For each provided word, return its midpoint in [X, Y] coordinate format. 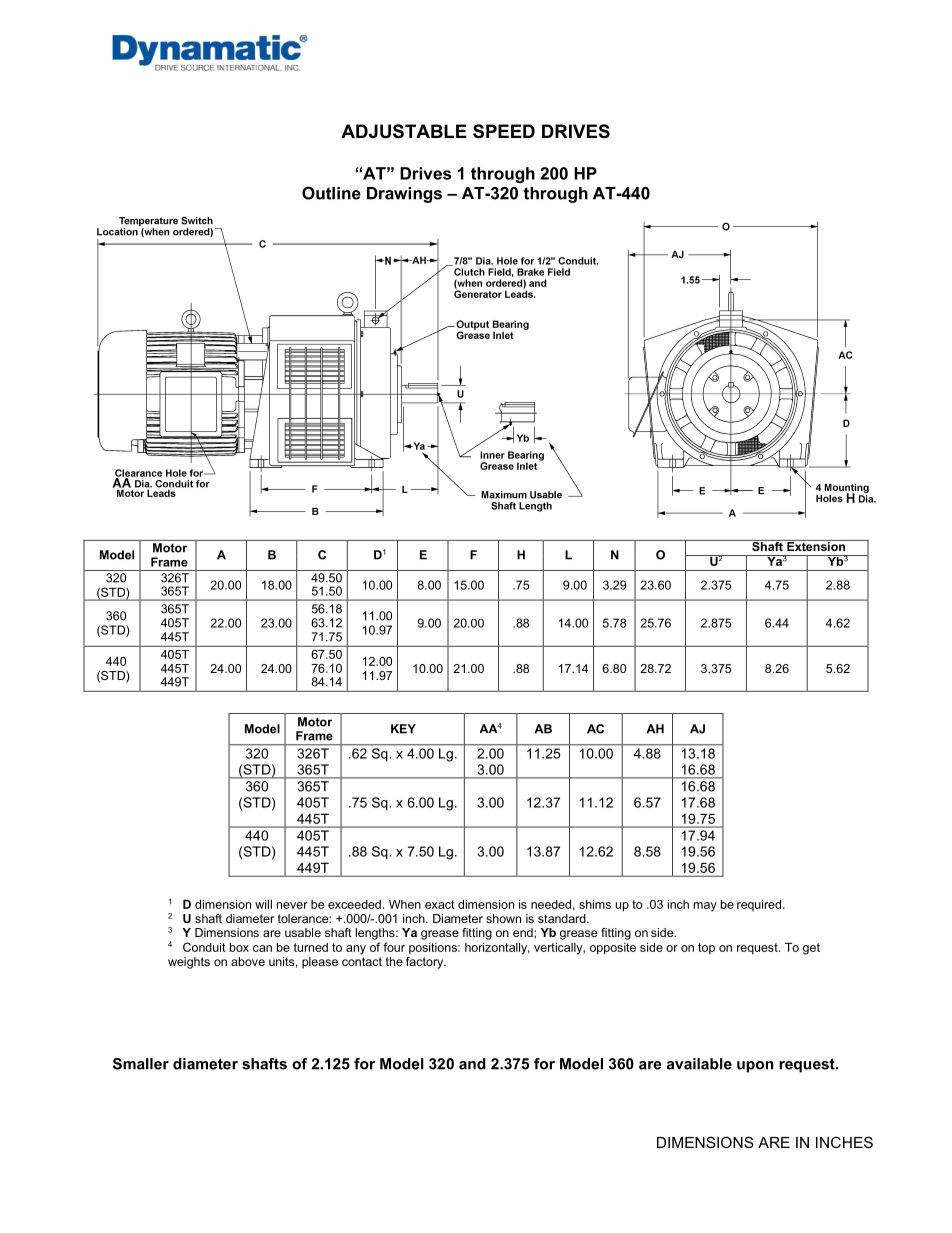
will [263, 904]
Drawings [404, 195]
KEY [403, 729]
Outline [331, 193]
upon [755, 1067]
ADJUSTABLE [404, 131]
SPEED [504, 131]
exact [440, 904]
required [760, 905]
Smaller [141, 1064]
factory [426, 963]
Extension [816, 545]
